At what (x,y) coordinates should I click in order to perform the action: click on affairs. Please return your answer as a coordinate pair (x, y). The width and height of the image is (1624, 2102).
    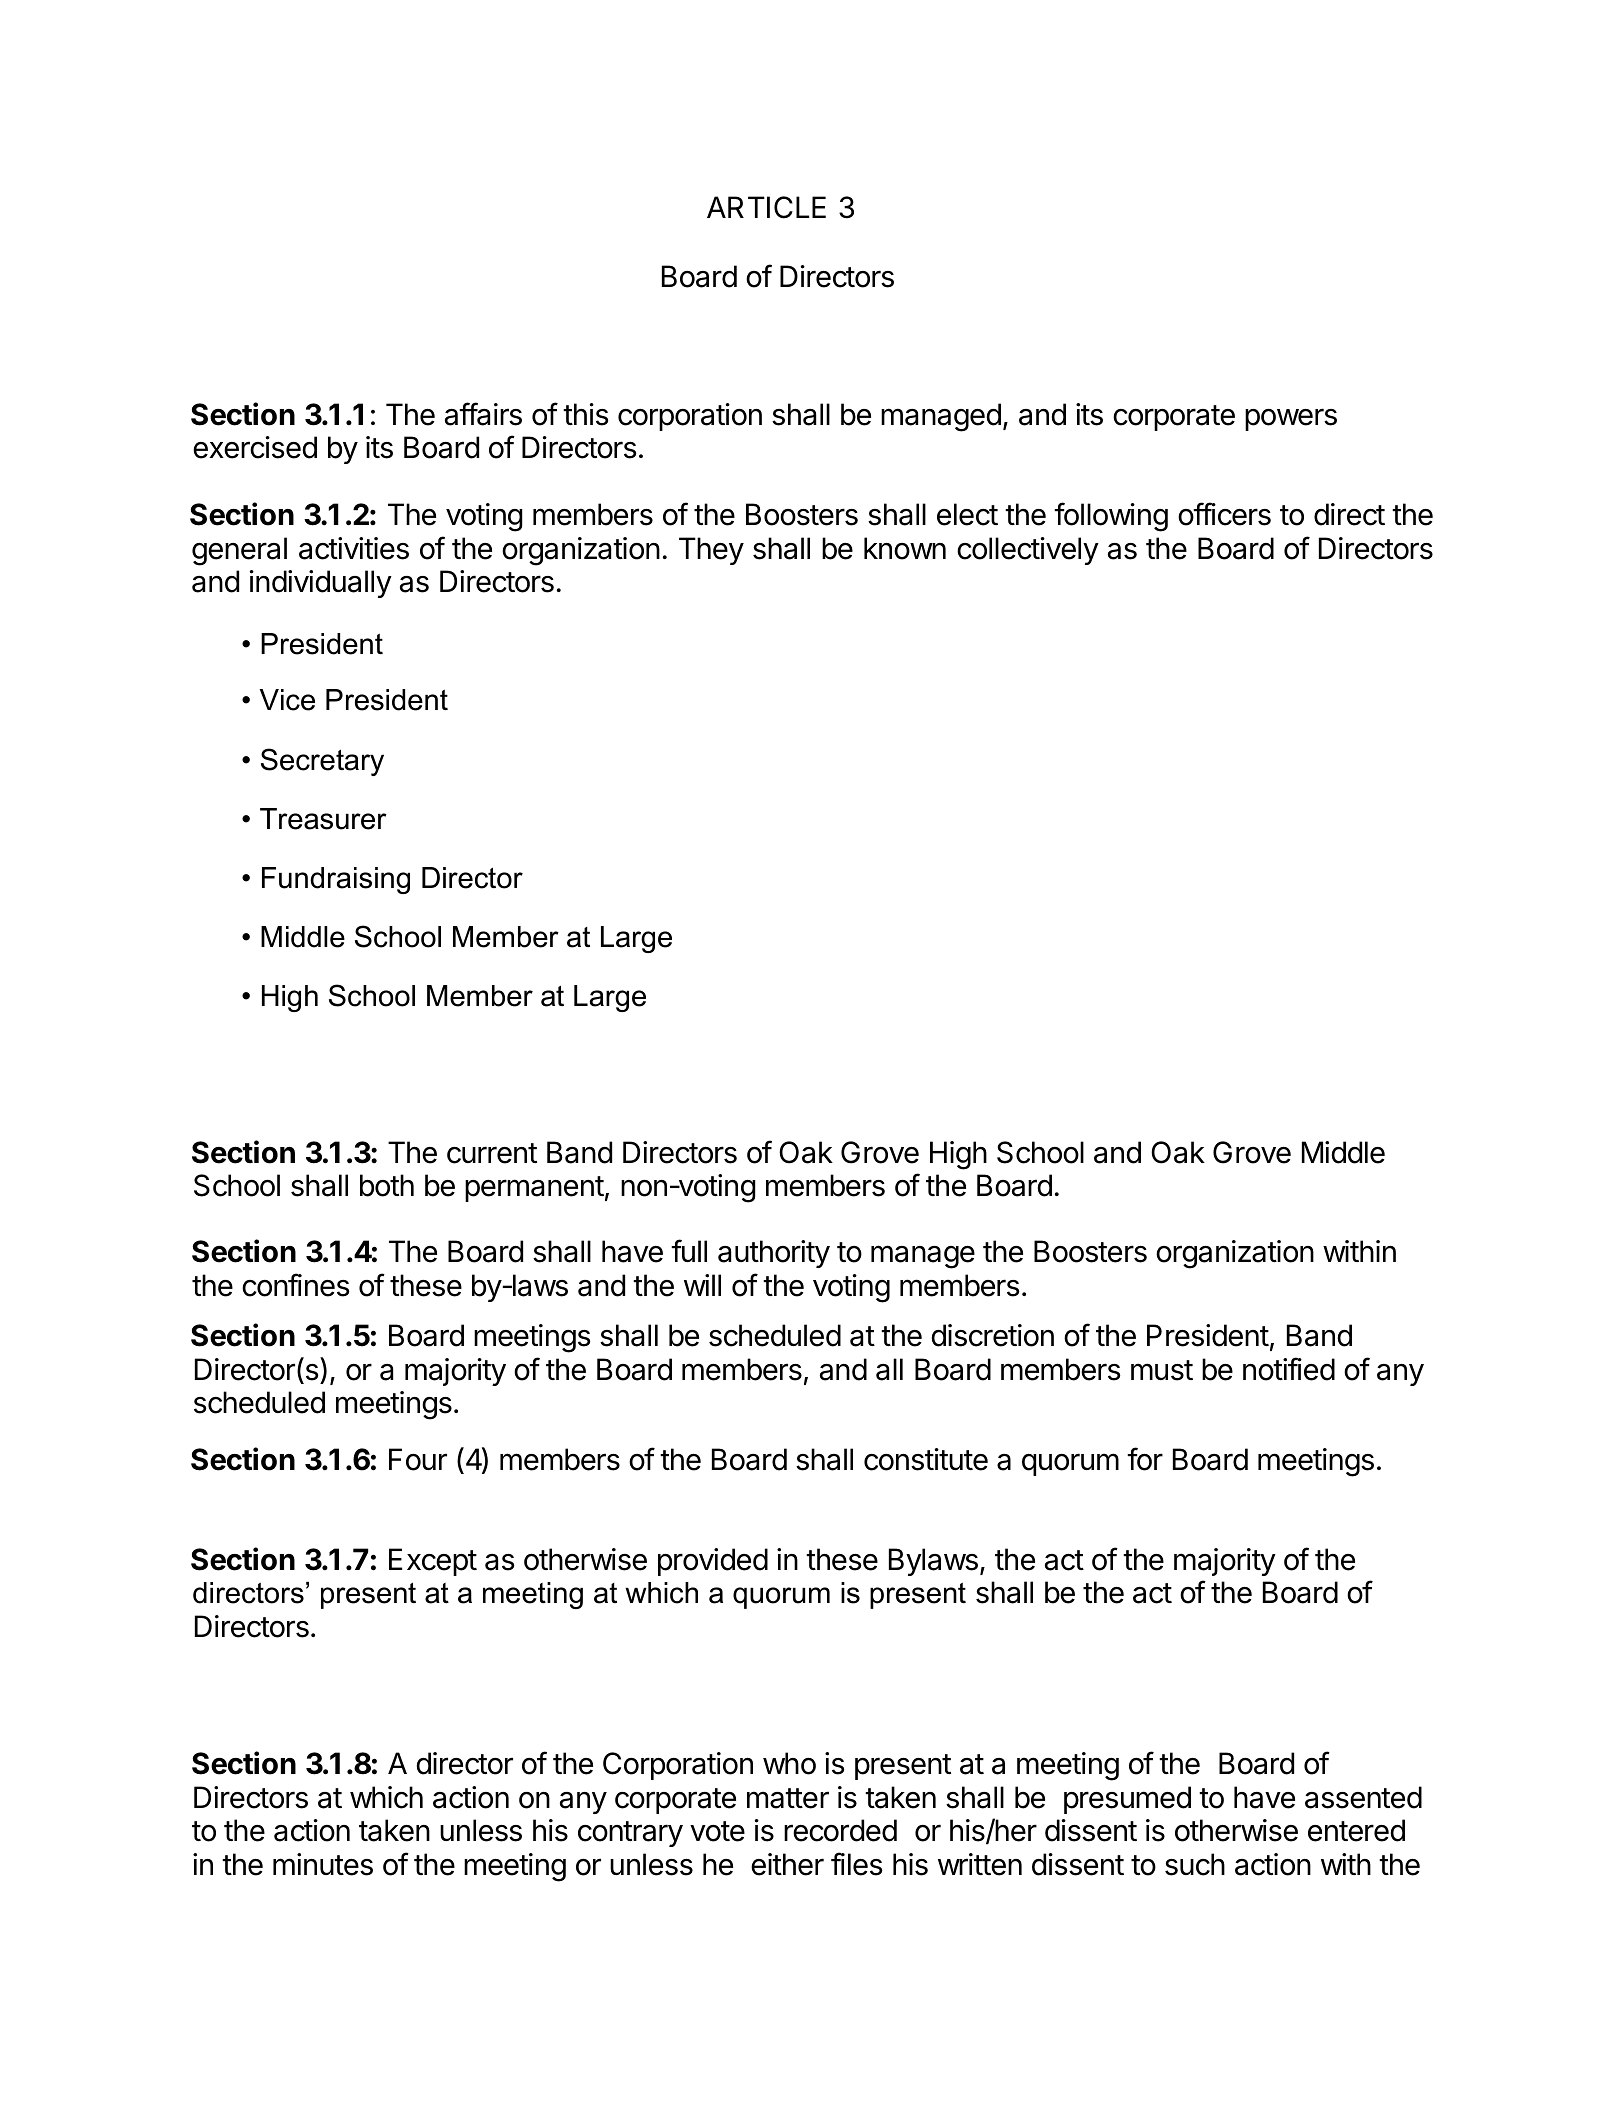
    Looking at the image, I should click on (483, 414).
